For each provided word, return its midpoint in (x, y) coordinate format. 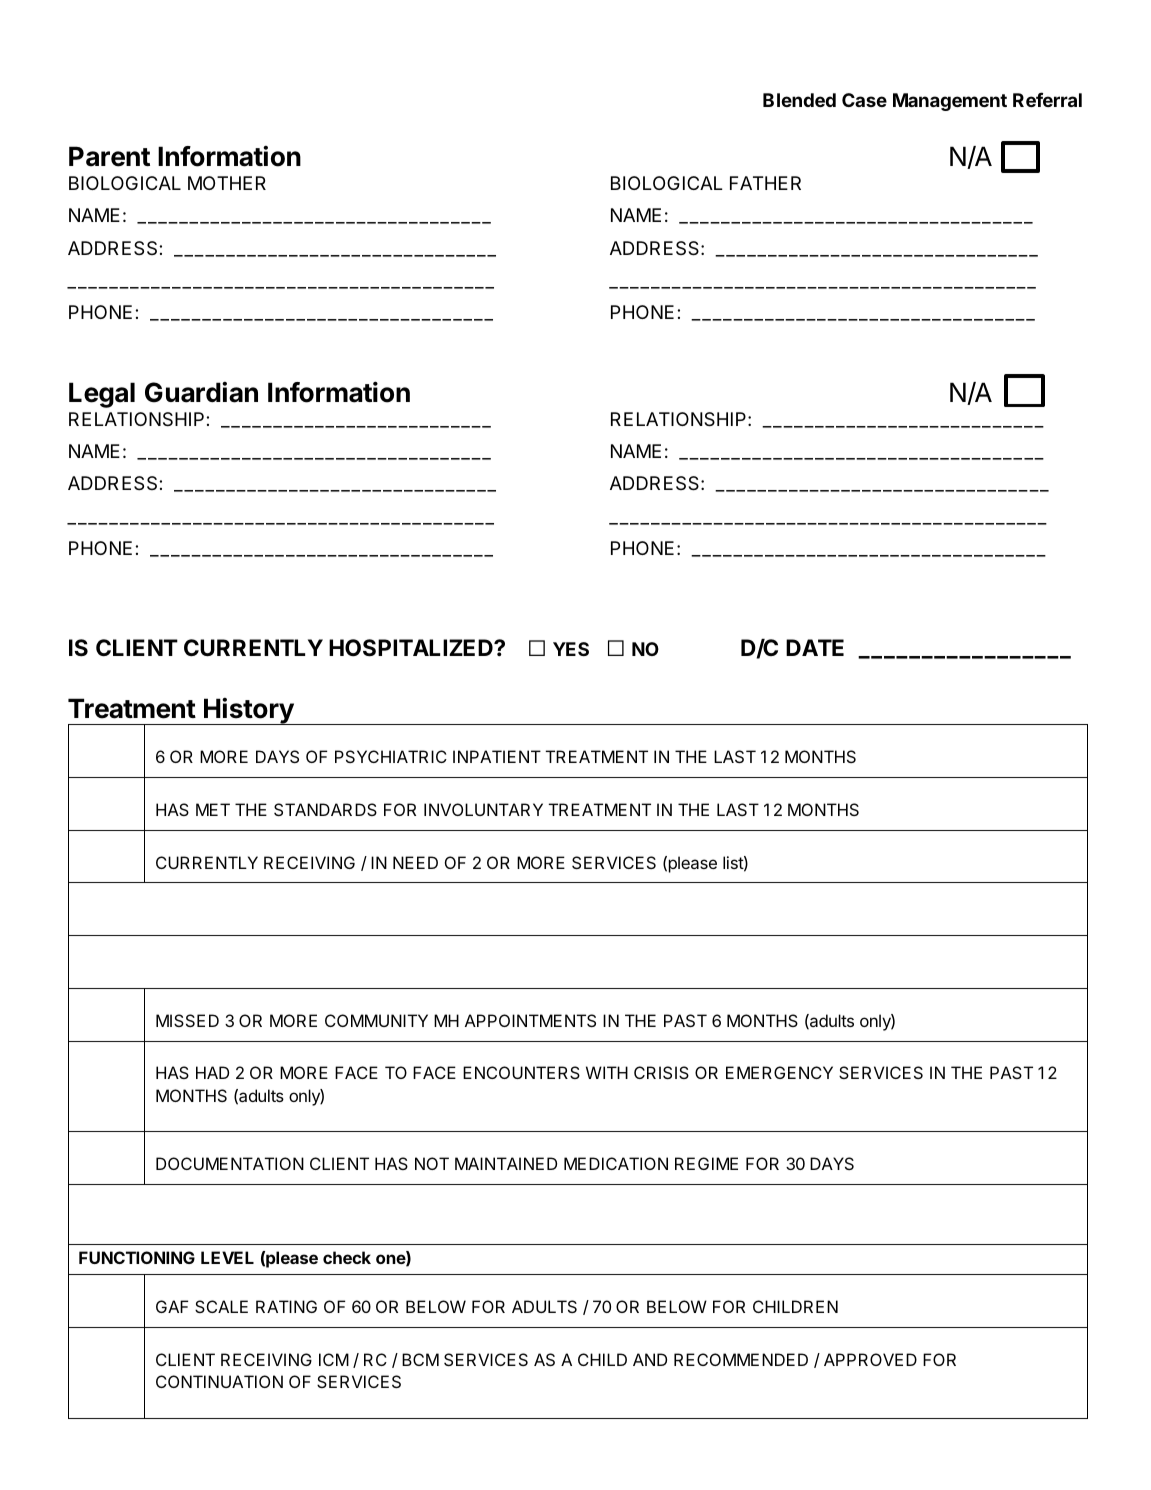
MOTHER (227, 183)
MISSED (187, 1020)
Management (950, 102)
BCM (420, 1359)
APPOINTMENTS (530, 1020)
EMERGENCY (779, 1072)
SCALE (221, 1306)
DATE (815, 647)
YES (571, 649)
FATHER (765, 183)
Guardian (201, 392)
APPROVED (870, 1359)
